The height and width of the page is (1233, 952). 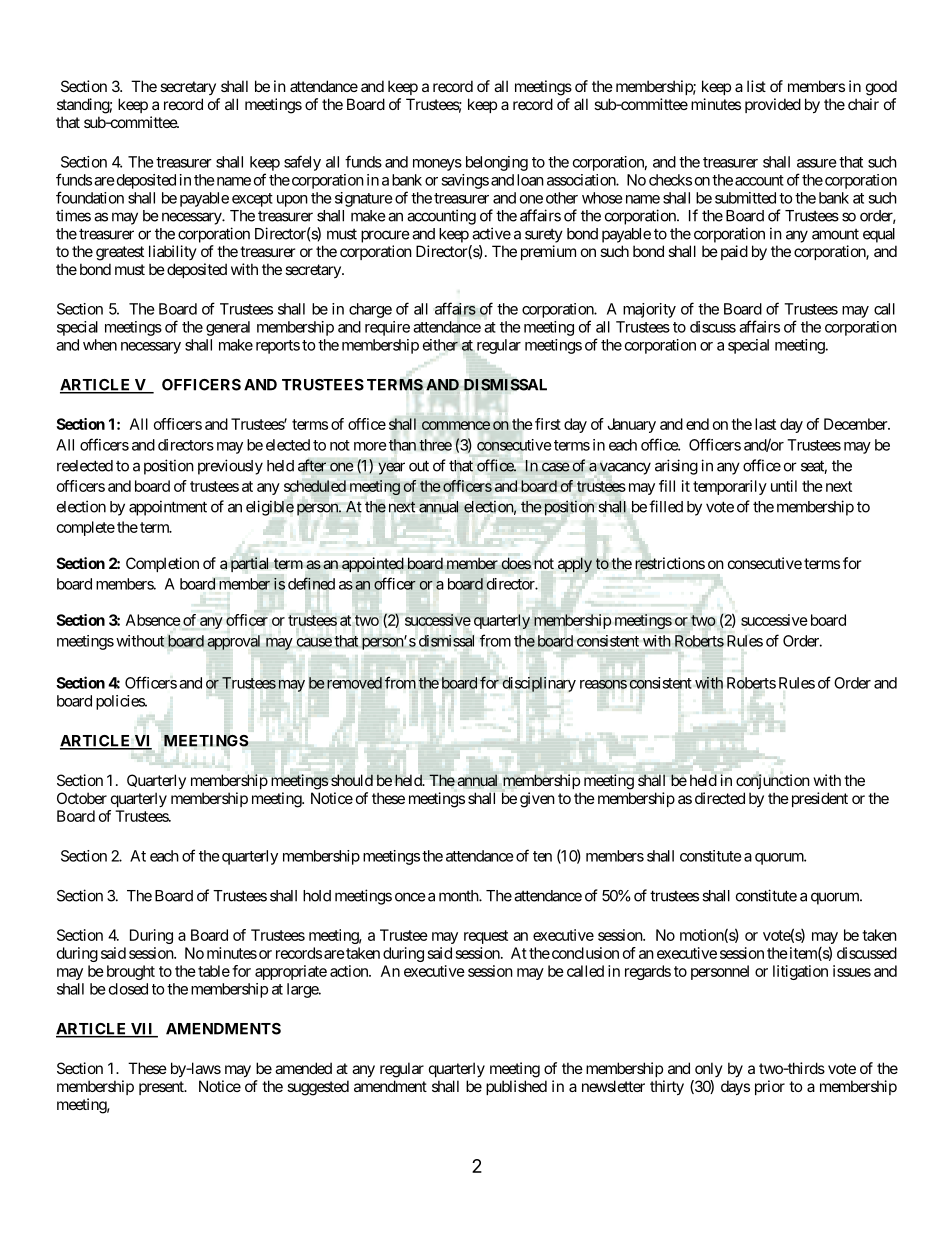 I want to click on last, so click(x=765, y=424).
